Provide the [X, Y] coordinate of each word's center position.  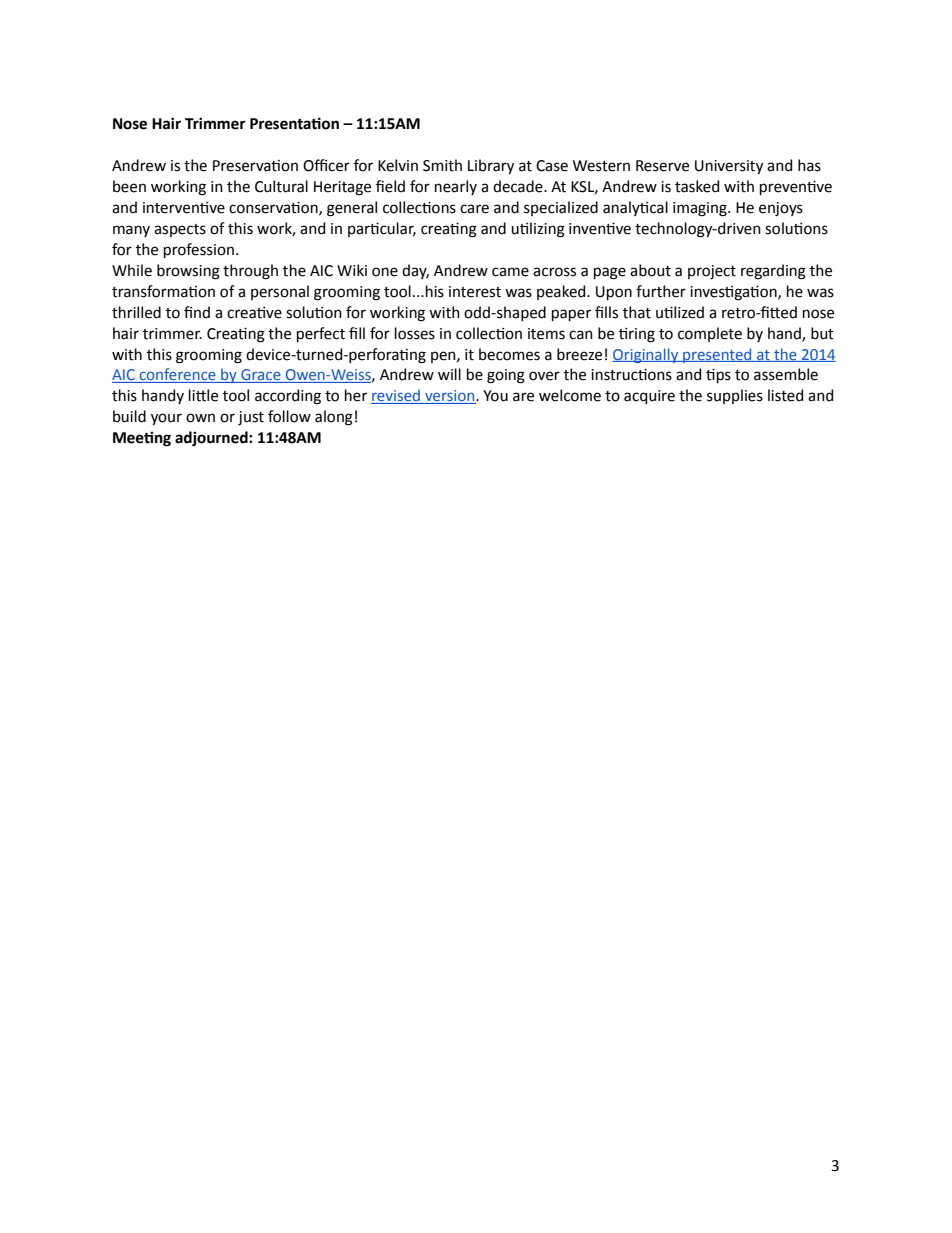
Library [491, 166]
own [200, 418]
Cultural [281, 186]
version [450, 397]
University [729, 167]
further [661, 291]
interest [475, 292]
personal [280, 292]
